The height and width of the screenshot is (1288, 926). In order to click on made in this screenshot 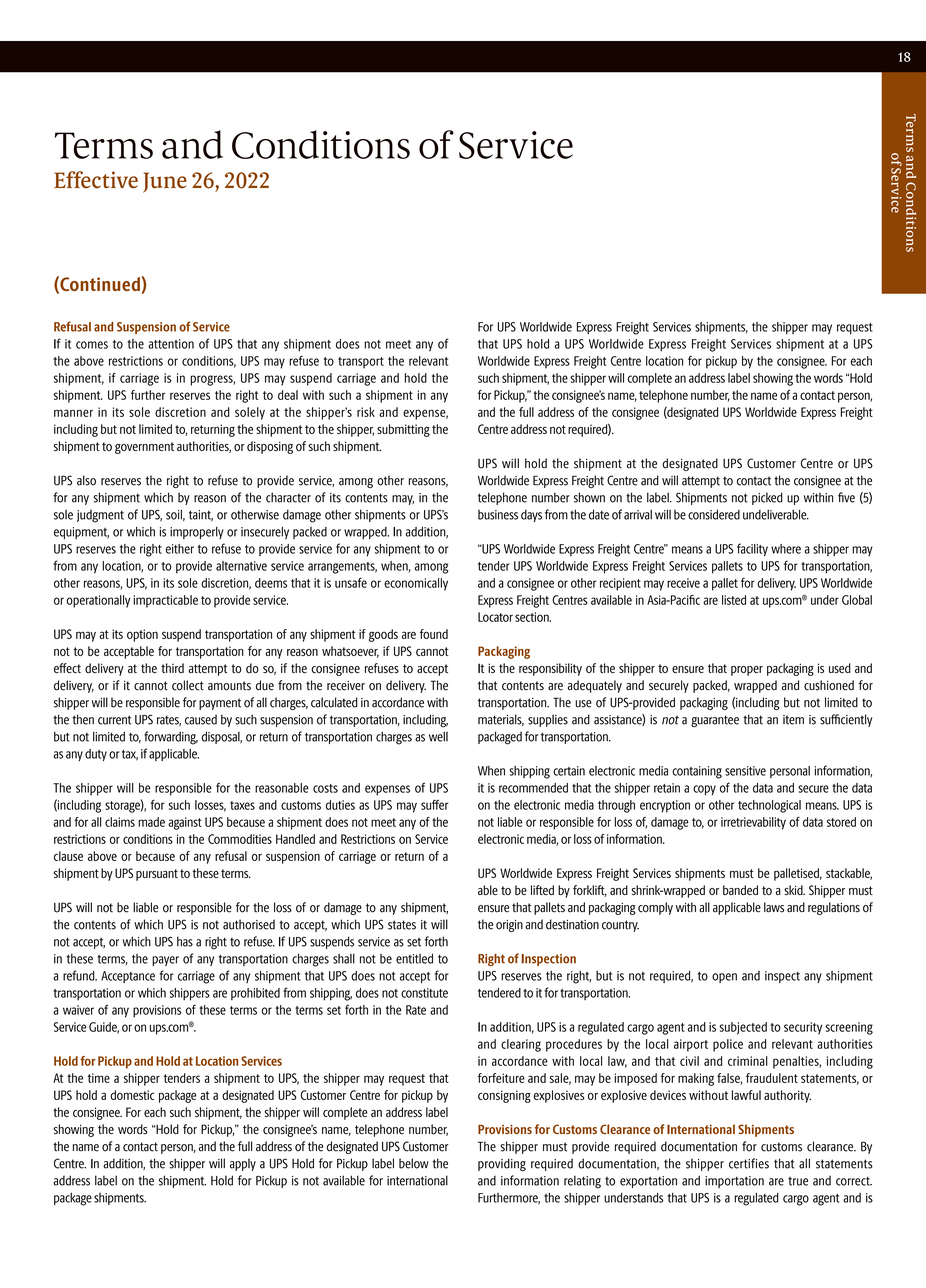, I will do `click(151, 822)`.
